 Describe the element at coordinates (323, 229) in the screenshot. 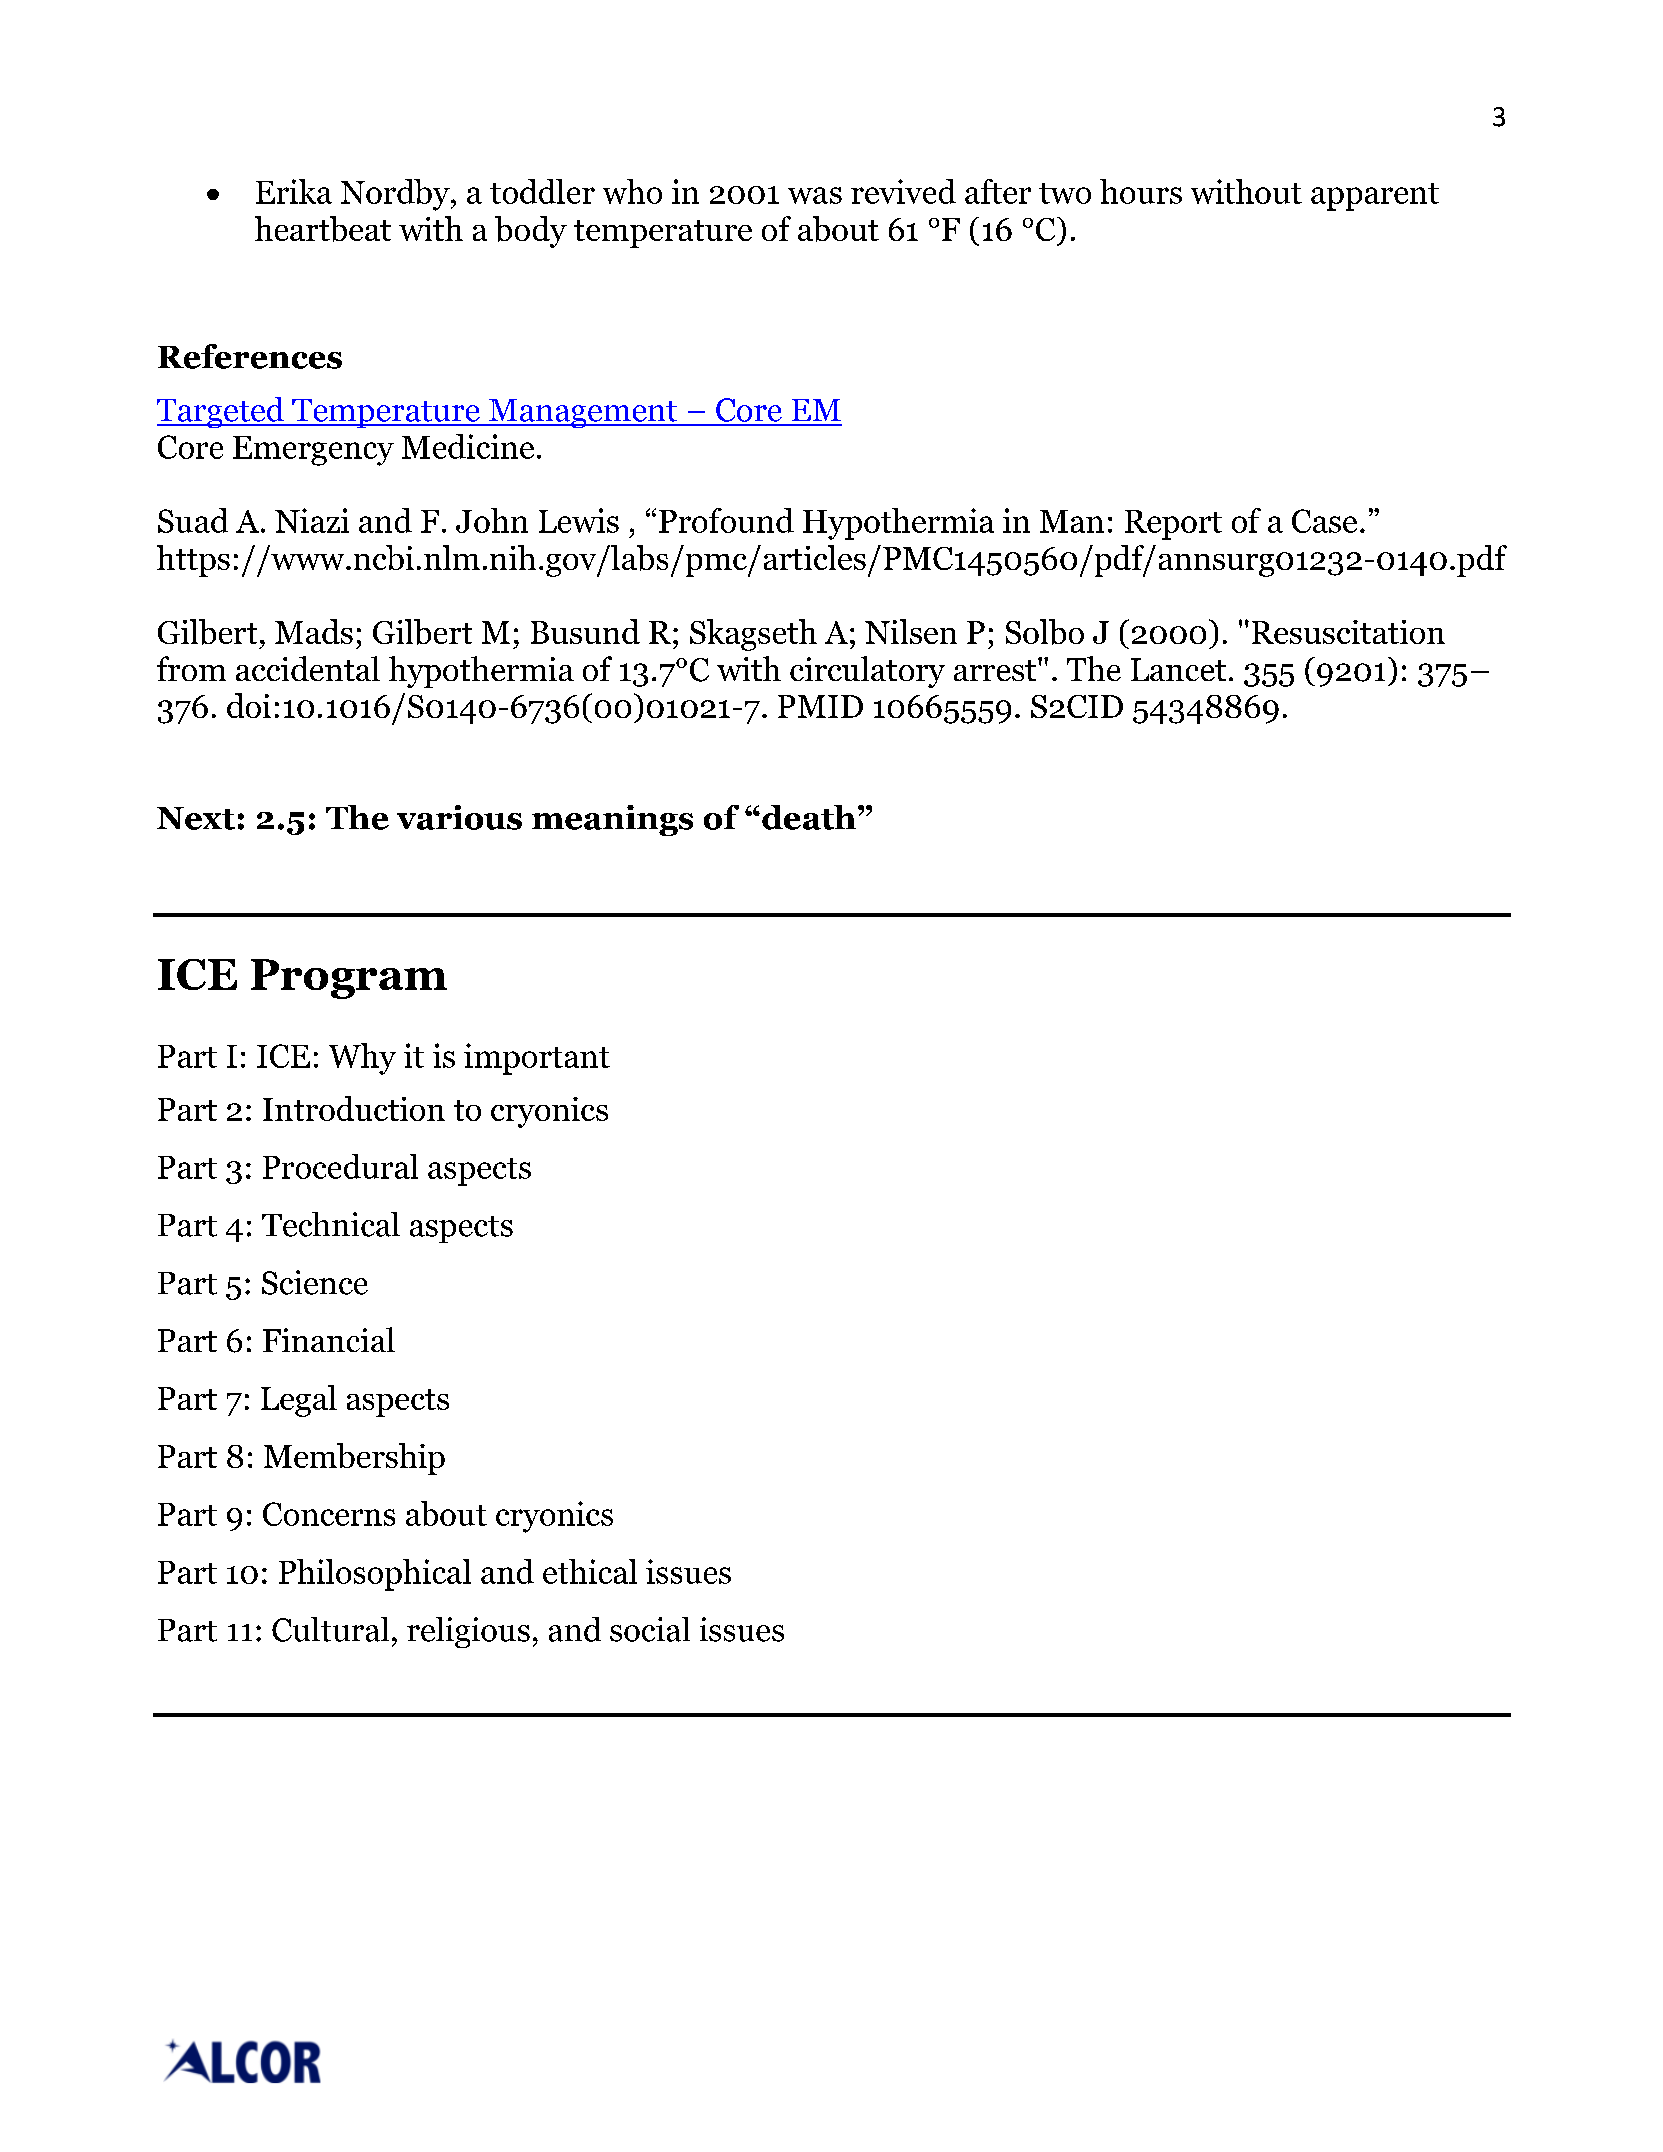

I see `heartbeat` at that location.
